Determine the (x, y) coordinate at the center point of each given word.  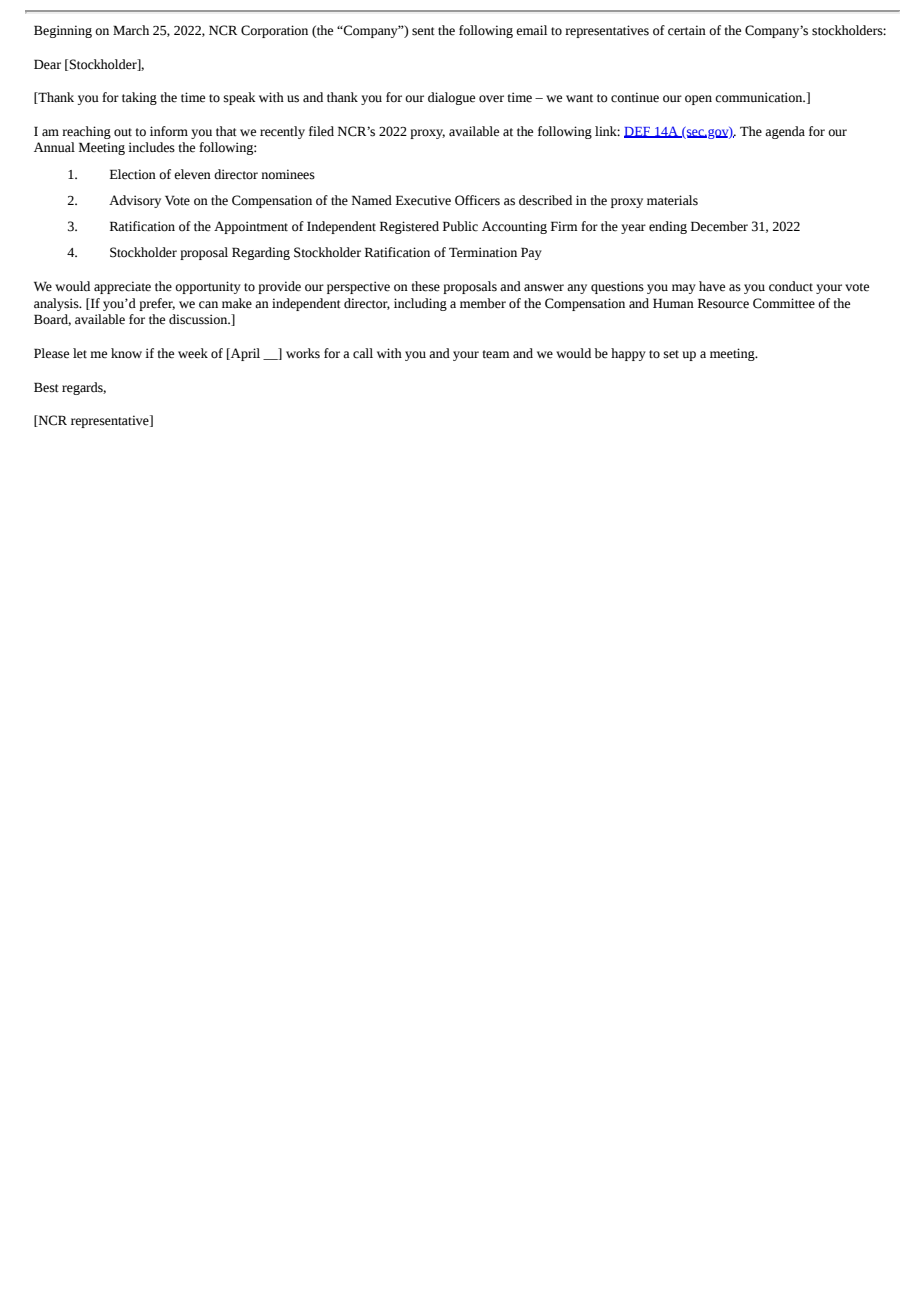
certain (687, 30)
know (126, 353)
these (425, 286)
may (684, 289)
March (131, 30)
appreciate (122, 287)
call (363, 353)
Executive (423, 200)
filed (321, 131)
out (123, 132)
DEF (638, 132)
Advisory (135, 201)
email (531, 30)
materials (672, 200)
